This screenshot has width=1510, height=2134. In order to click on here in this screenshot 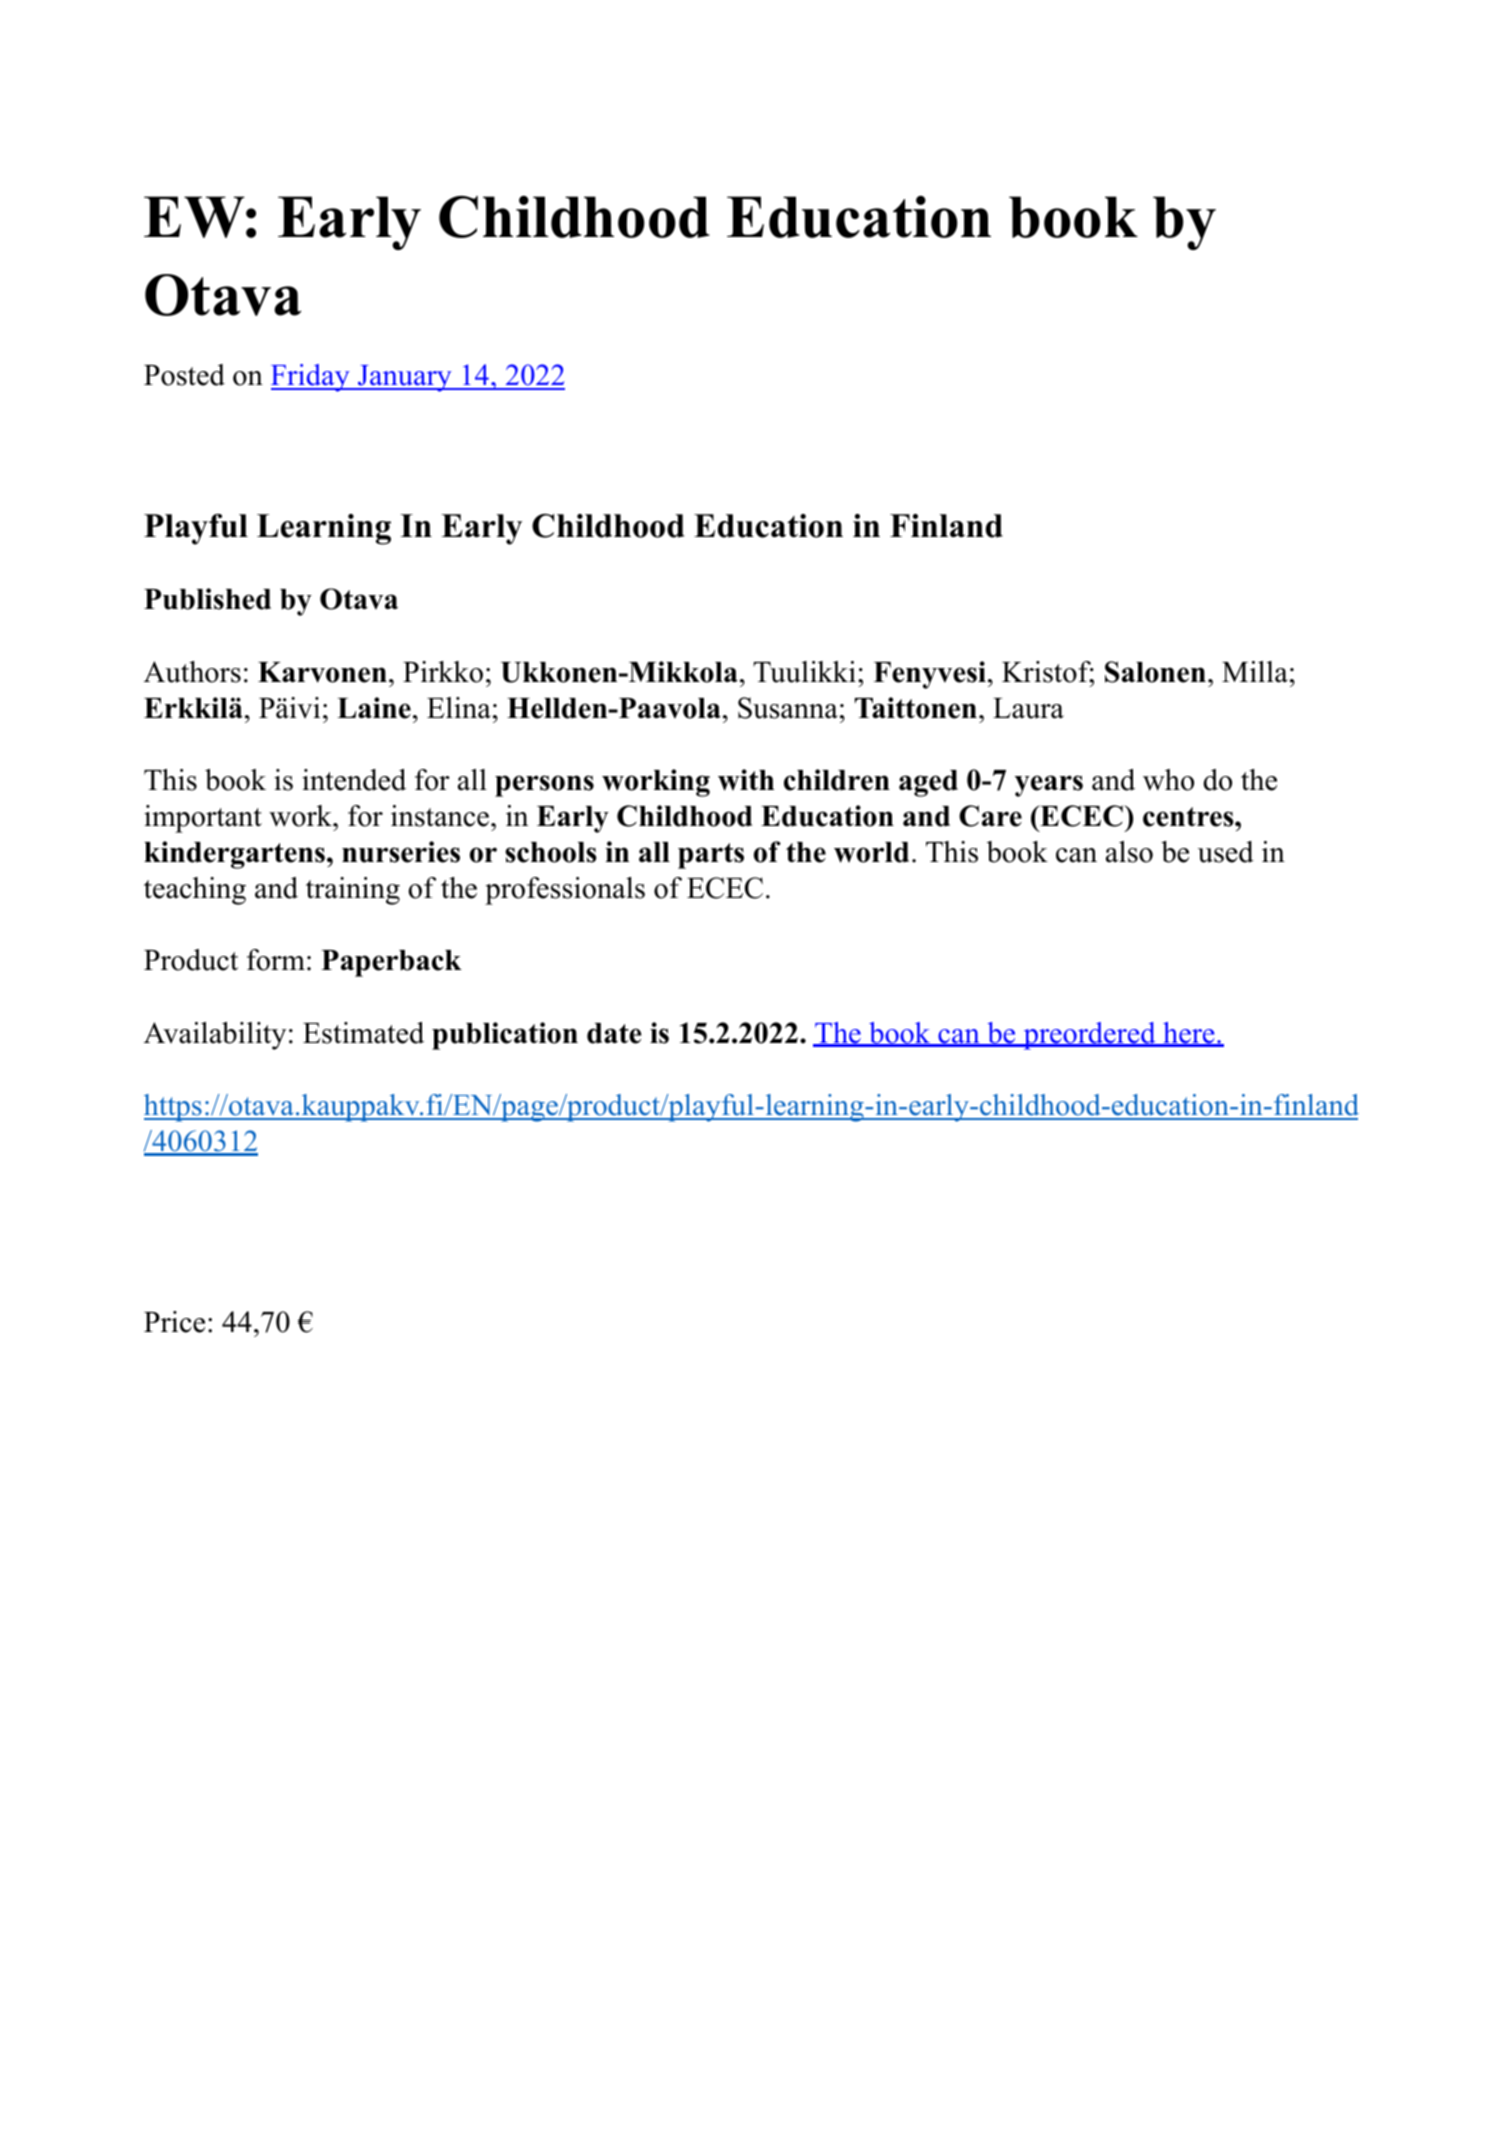, I will do `click(1189, 1034)`.
